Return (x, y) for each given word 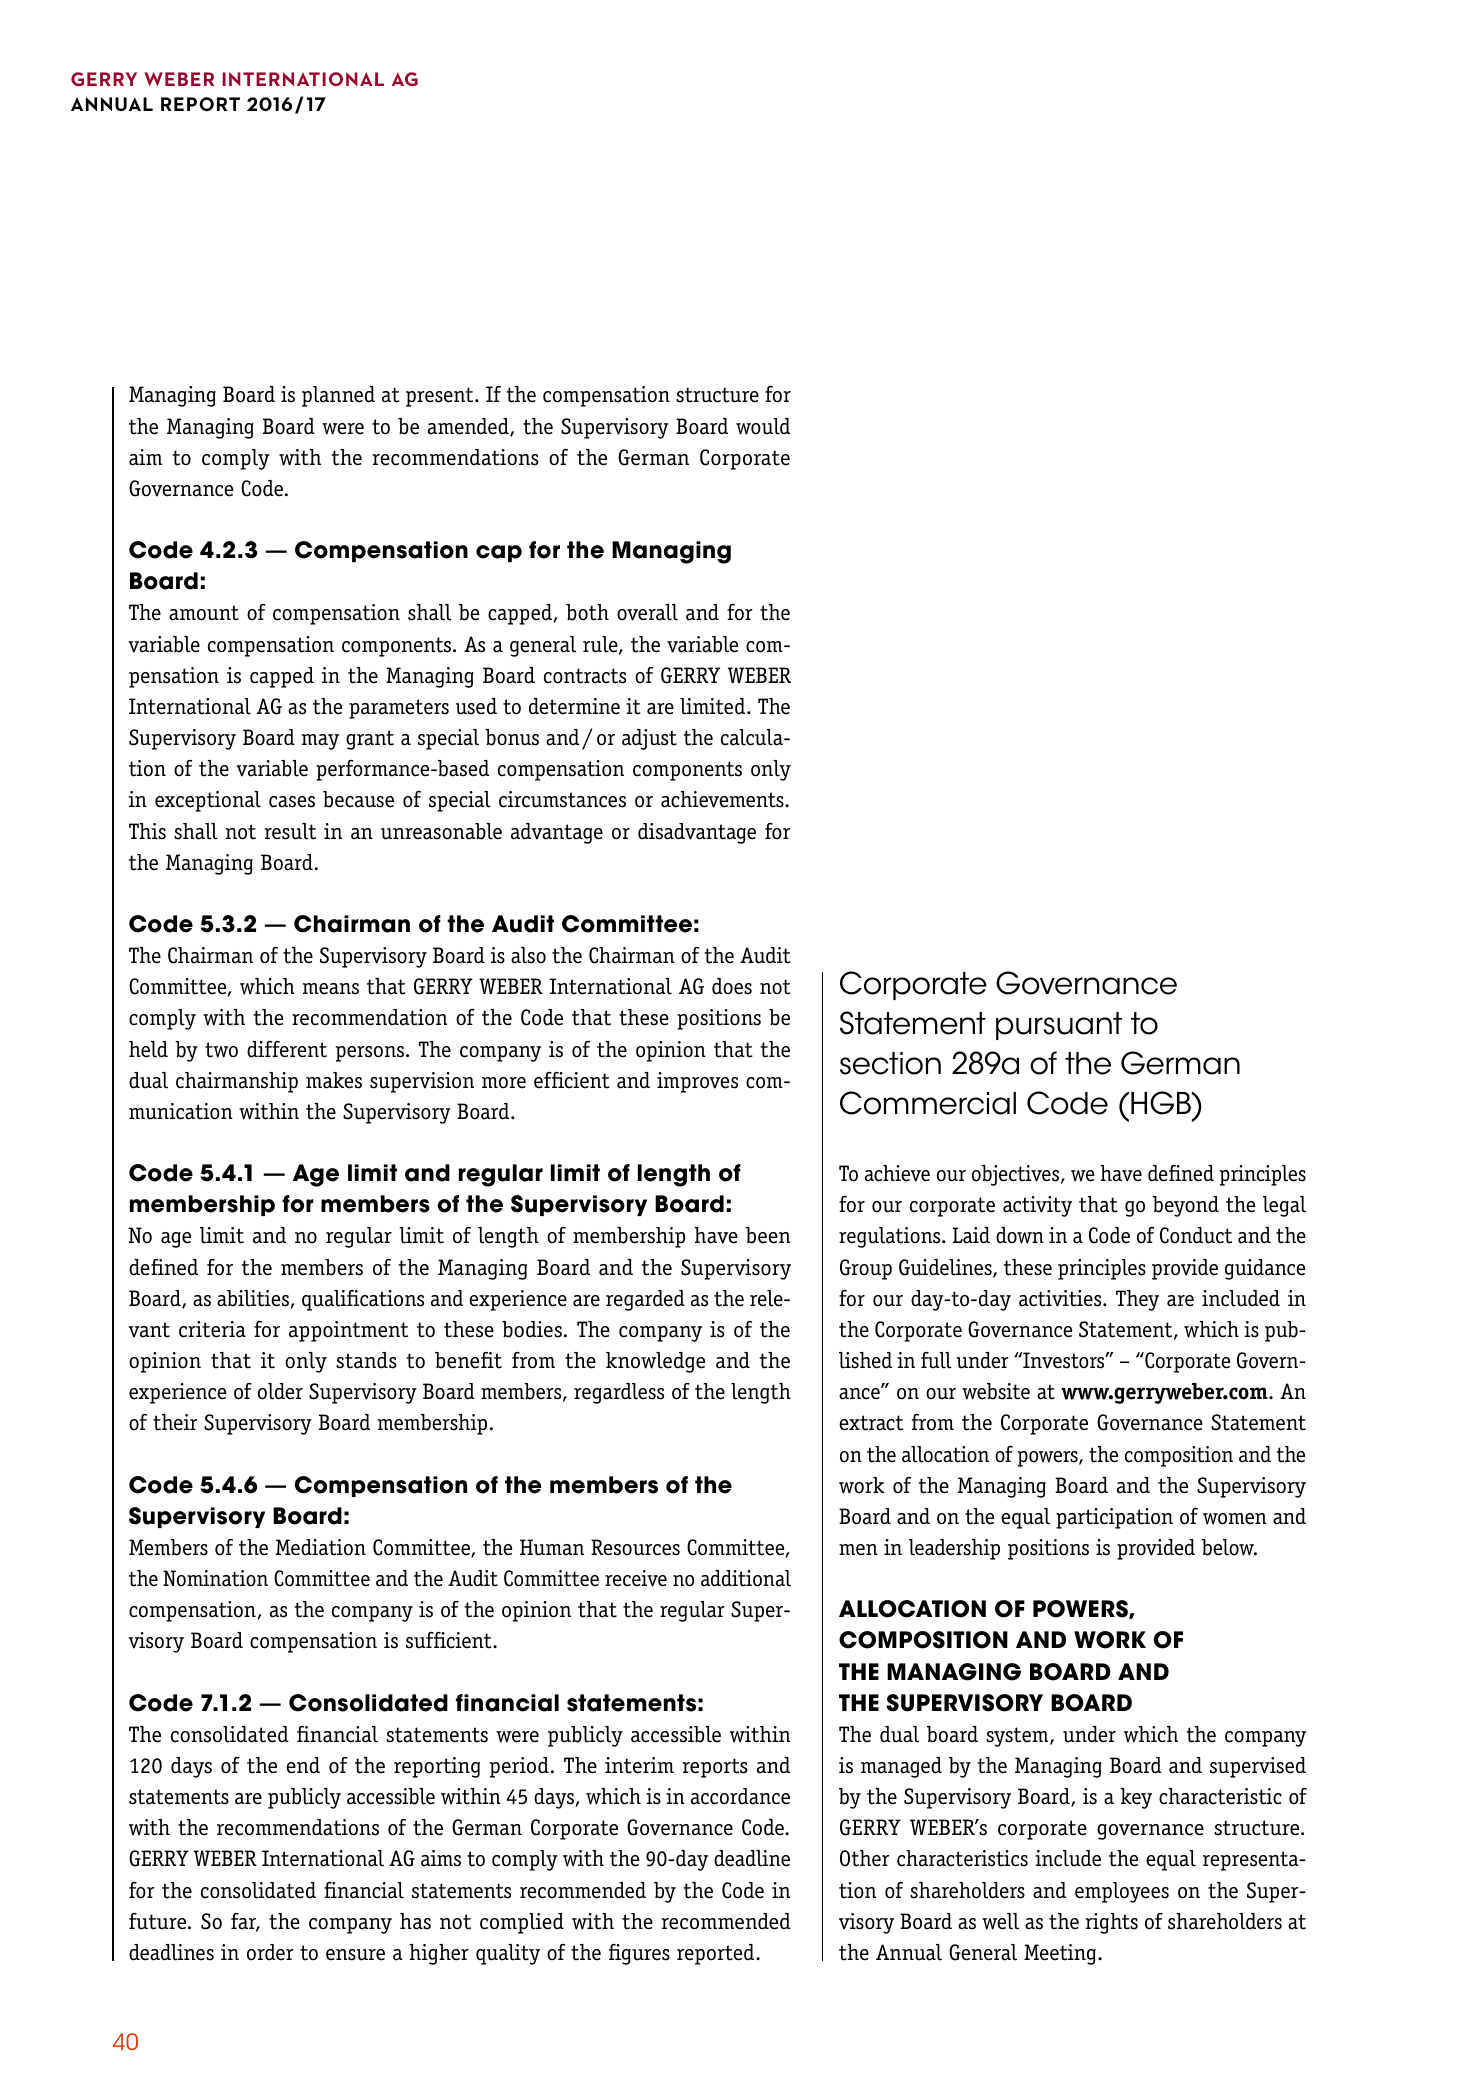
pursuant (1059, 1026)
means (331, 989)
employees (1122, 1892)
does (732, 986)
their (175, 1422)
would (763, 426)
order (270, 1952)
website (996, 1391)
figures (639, 1954)
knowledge (655, 1362)
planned (338, 396)
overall (647, 612)
